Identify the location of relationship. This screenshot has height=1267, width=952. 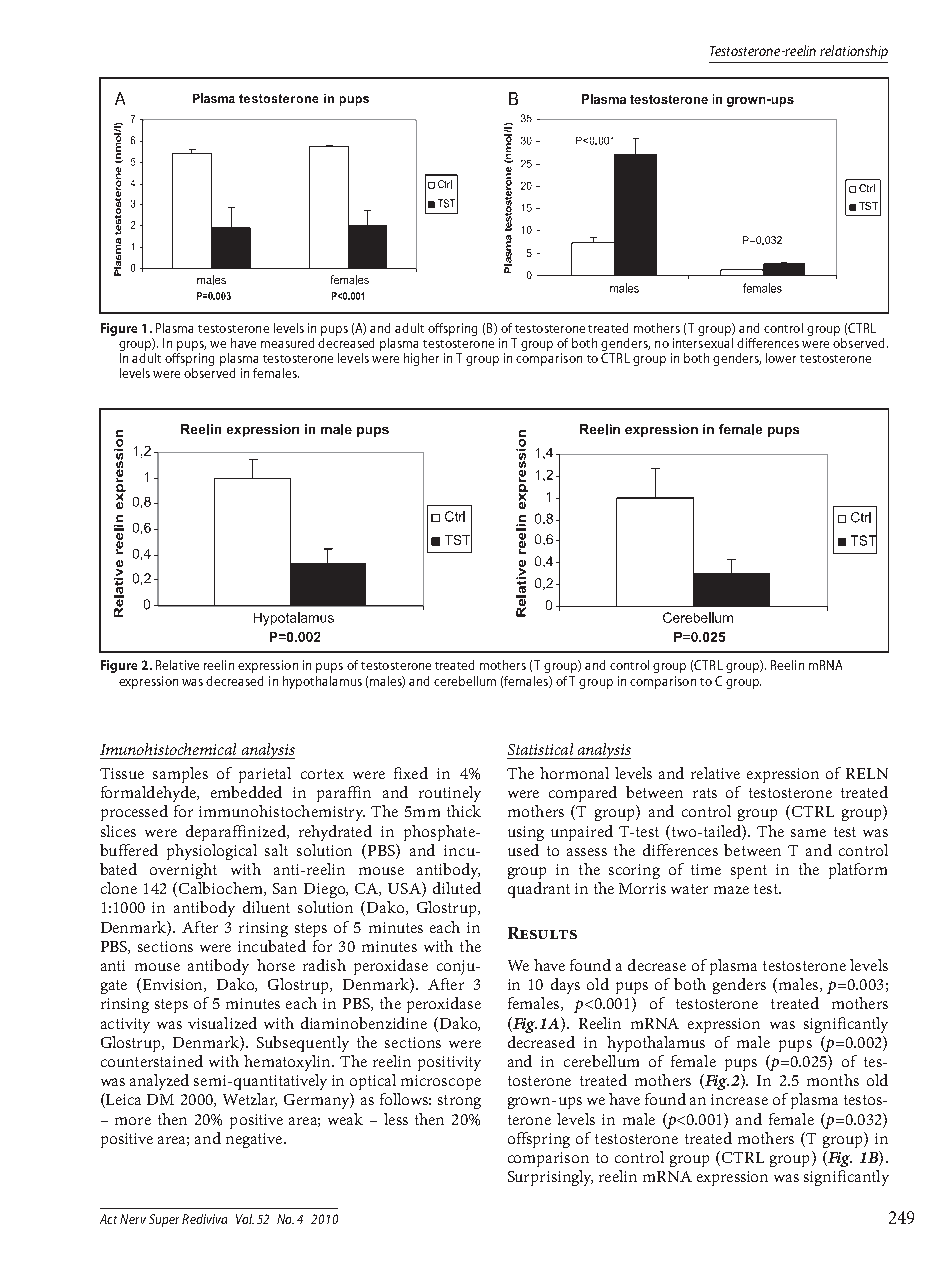
(854, 52).
